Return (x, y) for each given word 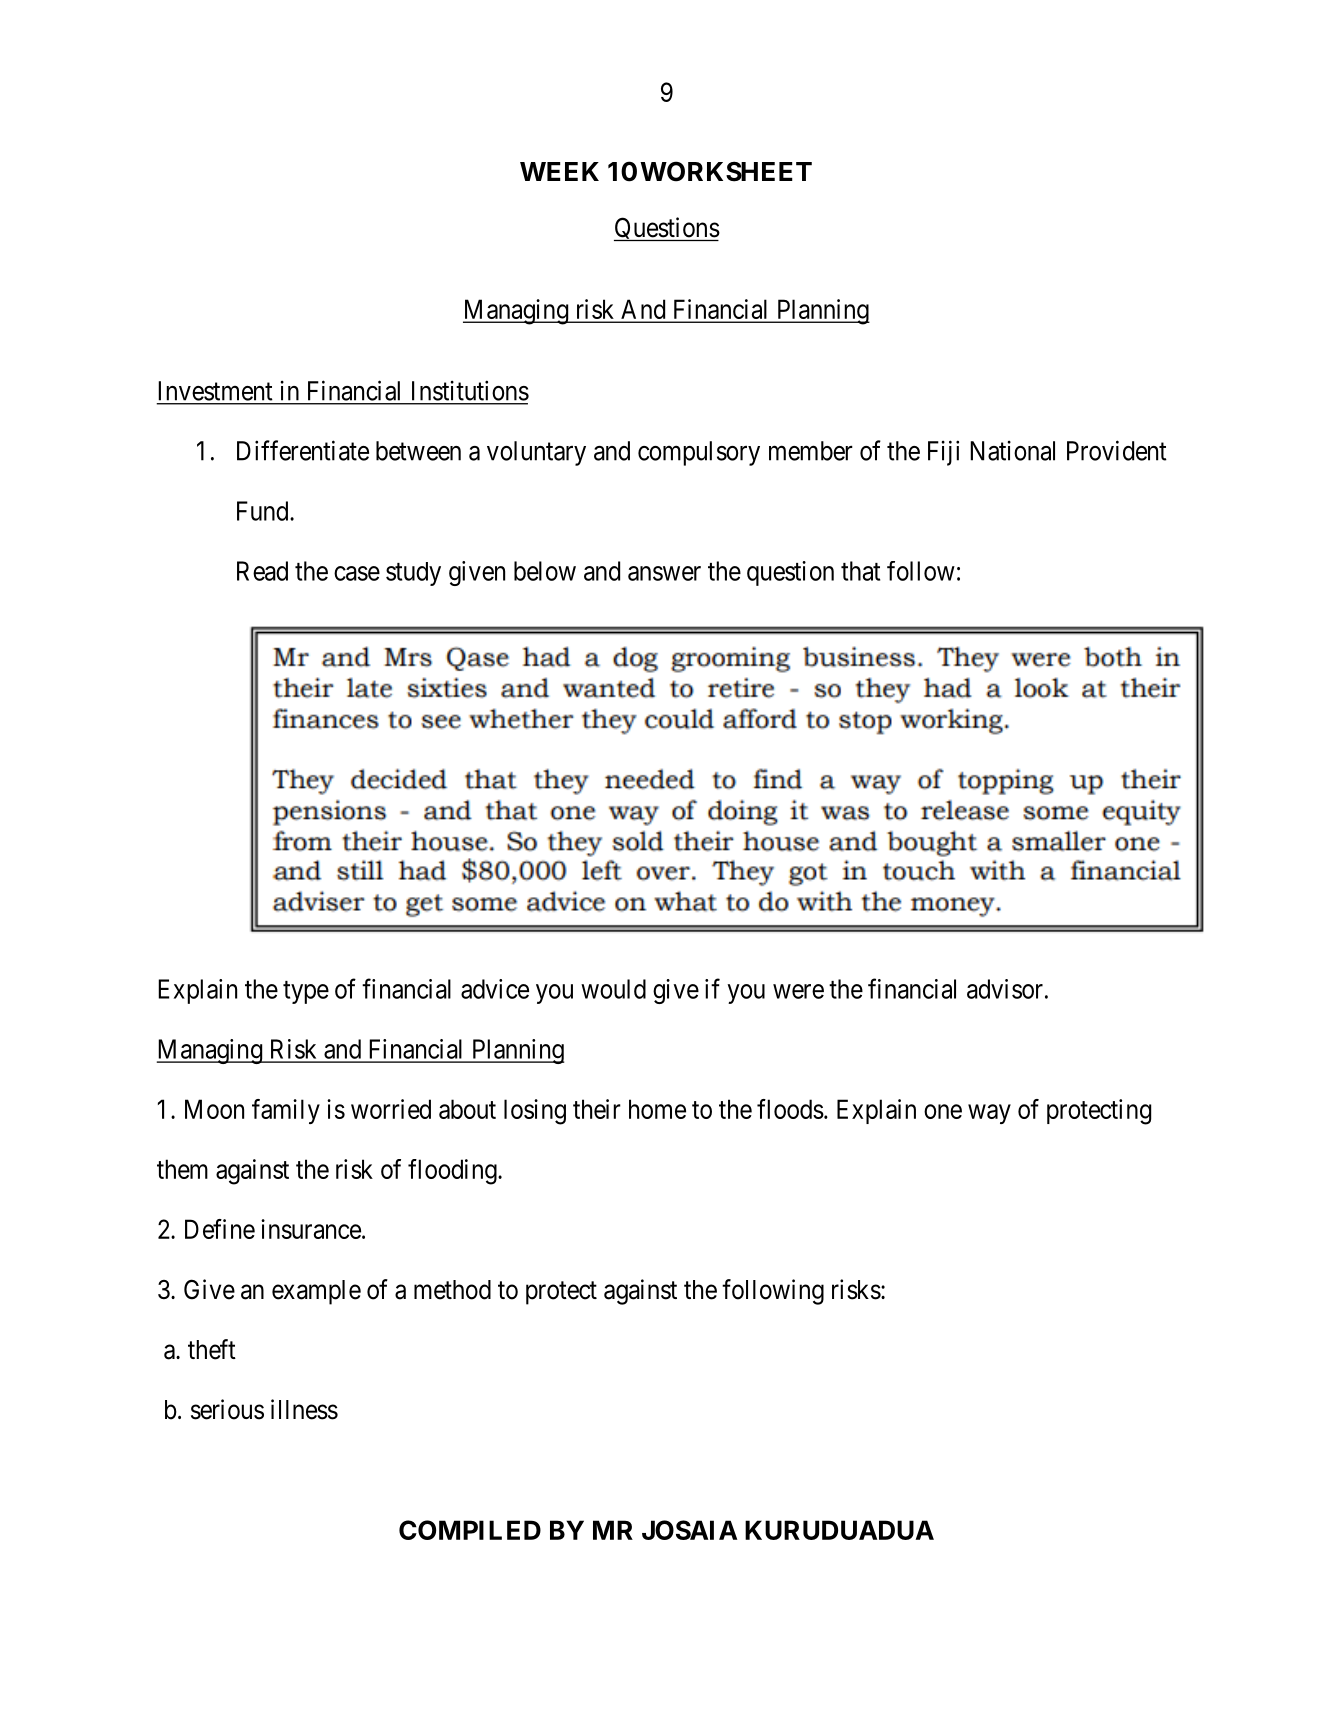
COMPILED (470, 1530)
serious (227, 1409)
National (1012, 451)
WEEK (559, 171)
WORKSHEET (726, 171)
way (989, 1114)
